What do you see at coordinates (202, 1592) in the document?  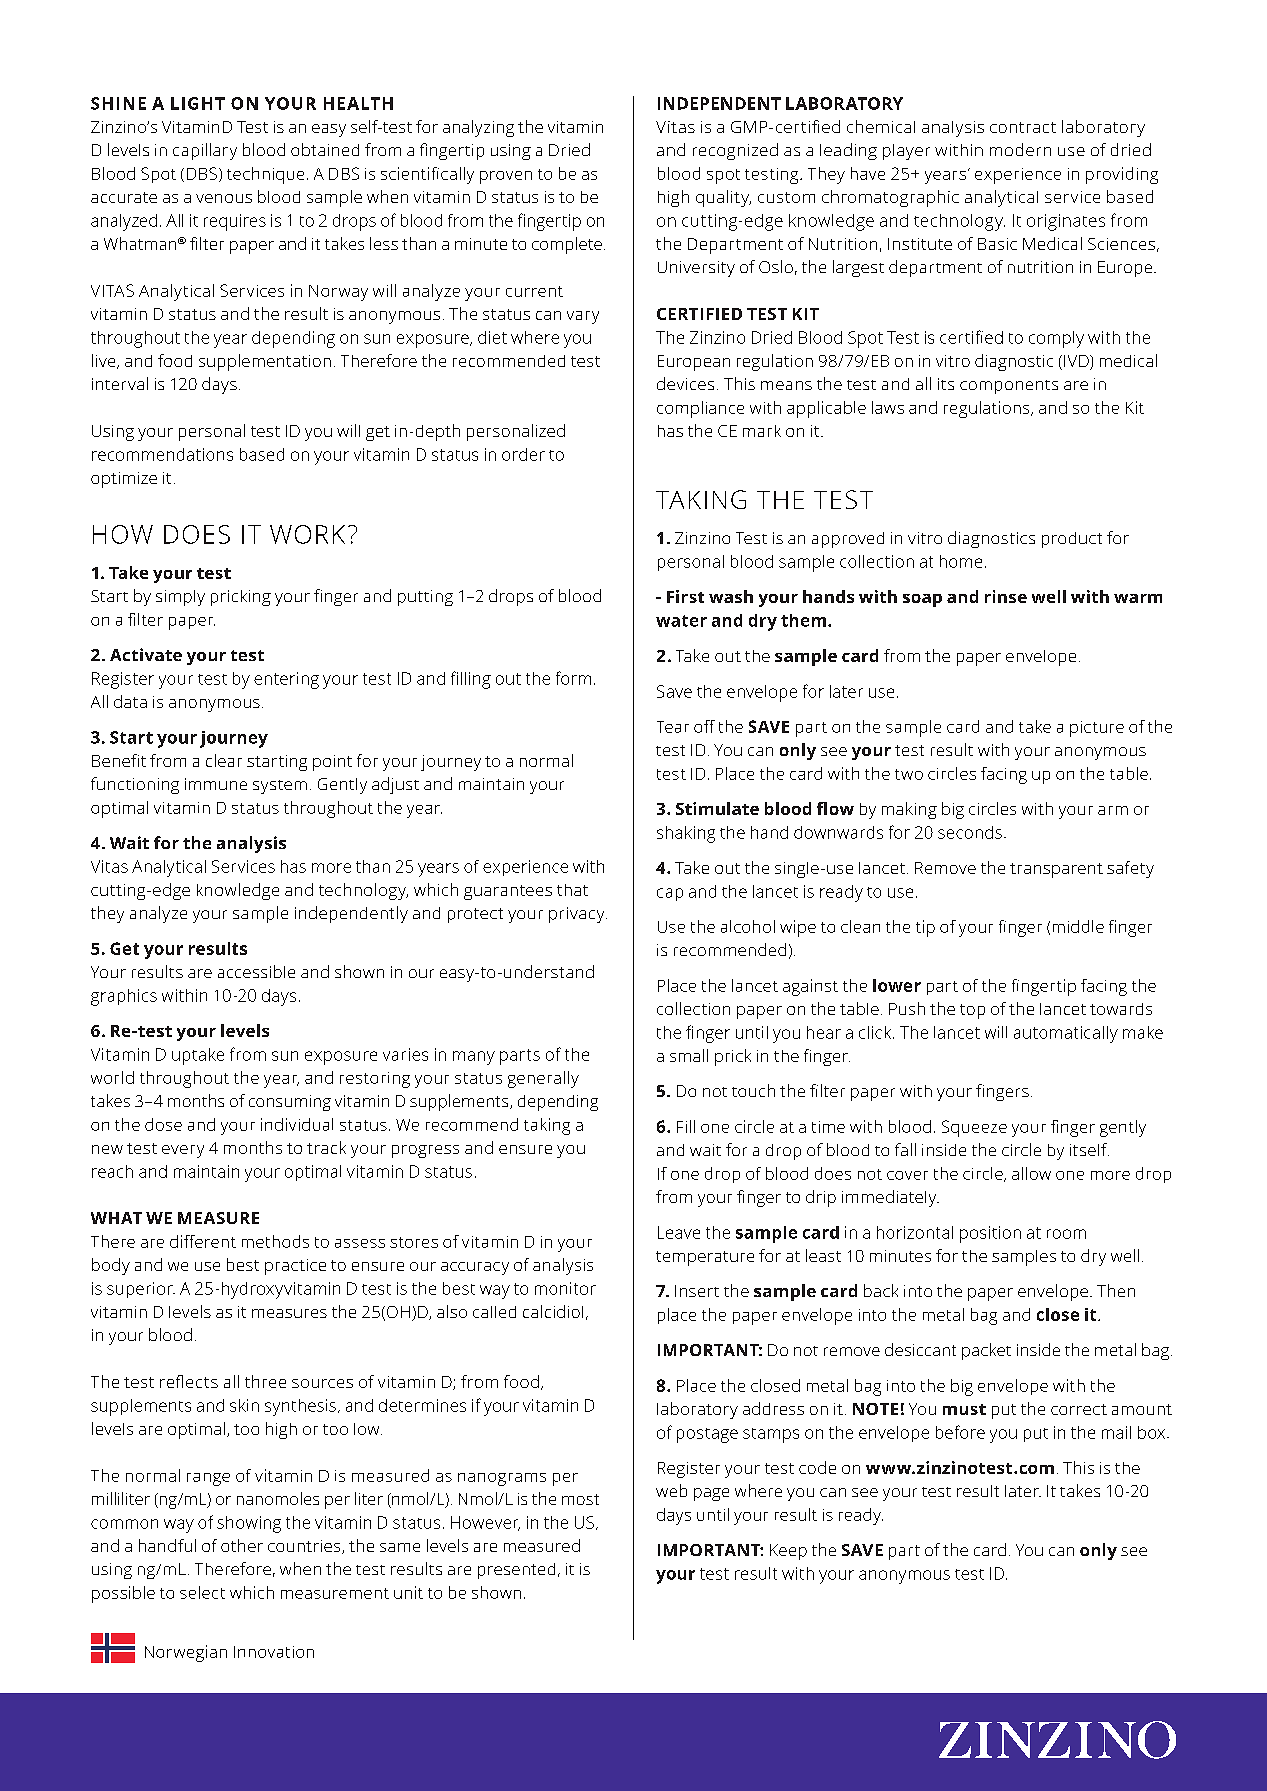 I see `select` at bounding box center [202, 1592].
